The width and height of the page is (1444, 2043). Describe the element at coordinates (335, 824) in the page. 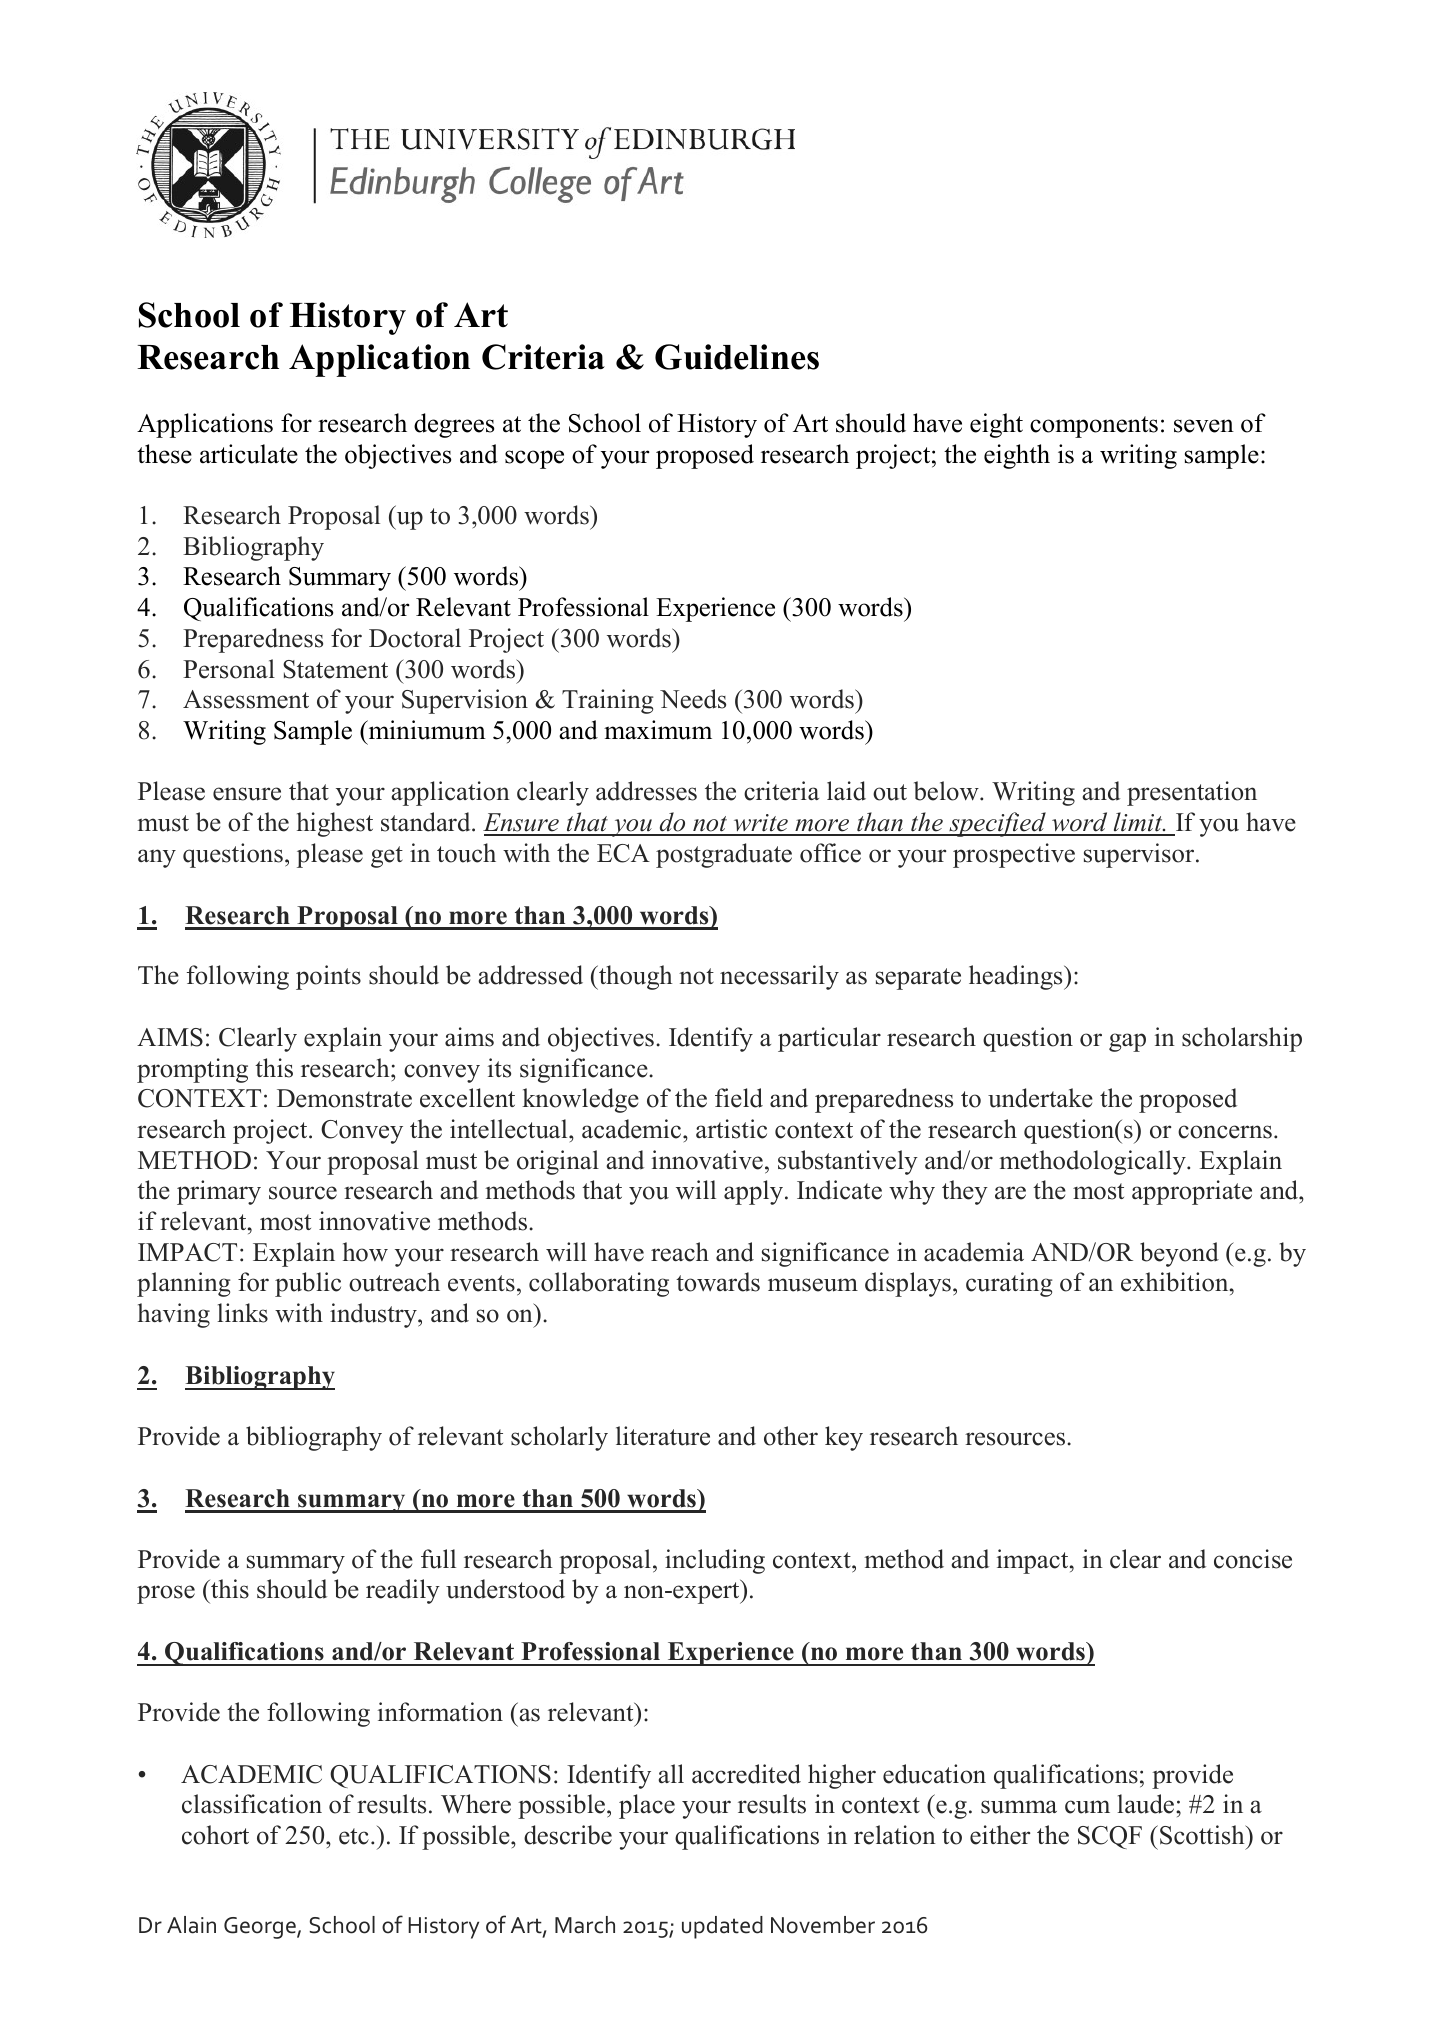

I see `highest` at that location.
